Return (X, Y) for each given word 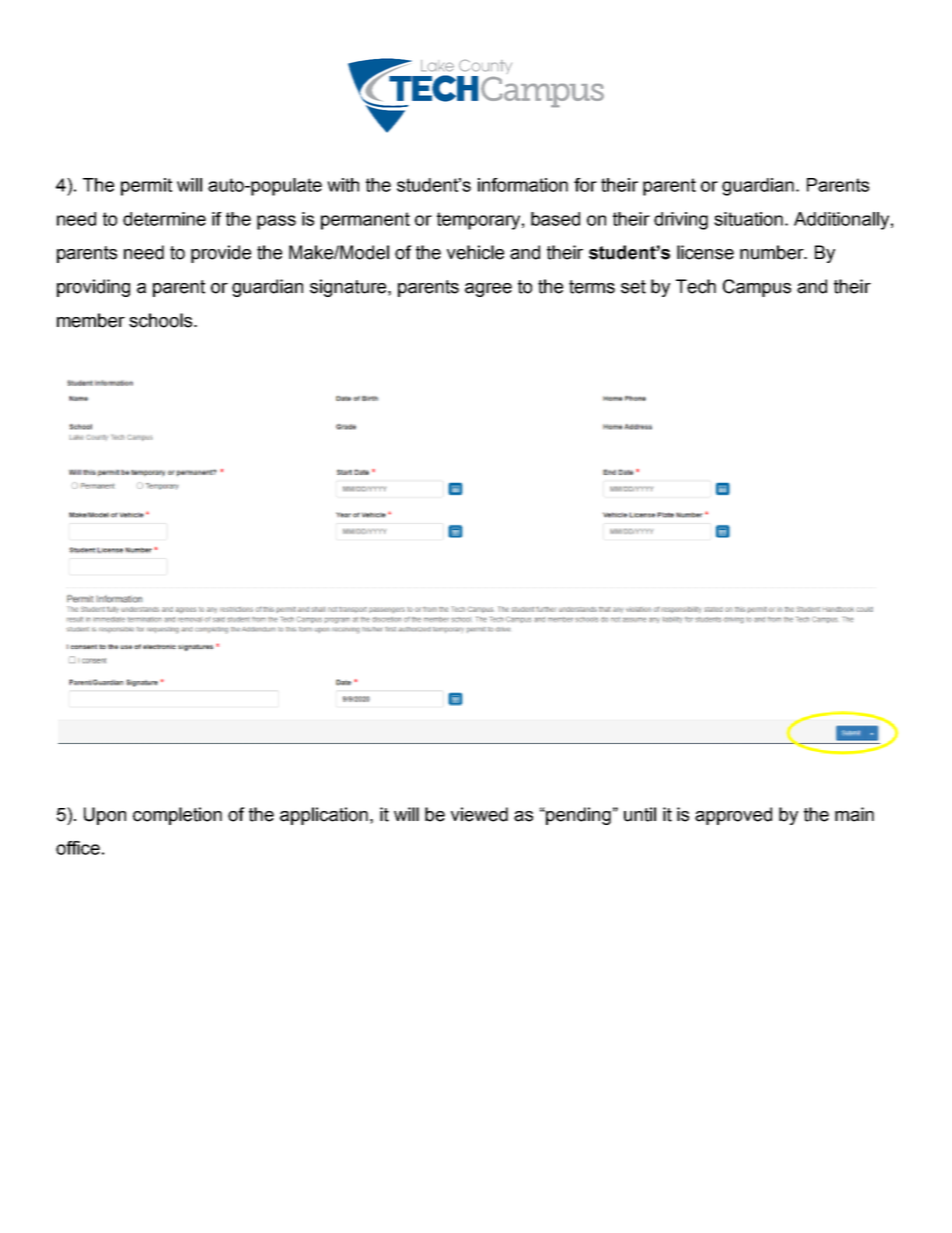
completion (177, 816)
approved (733, 816)
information (523, 185)
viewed (479, 814)
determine (164, 219)
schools (162, 320)
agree (488, 290)
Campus (757, 288)
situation (748, 219)
